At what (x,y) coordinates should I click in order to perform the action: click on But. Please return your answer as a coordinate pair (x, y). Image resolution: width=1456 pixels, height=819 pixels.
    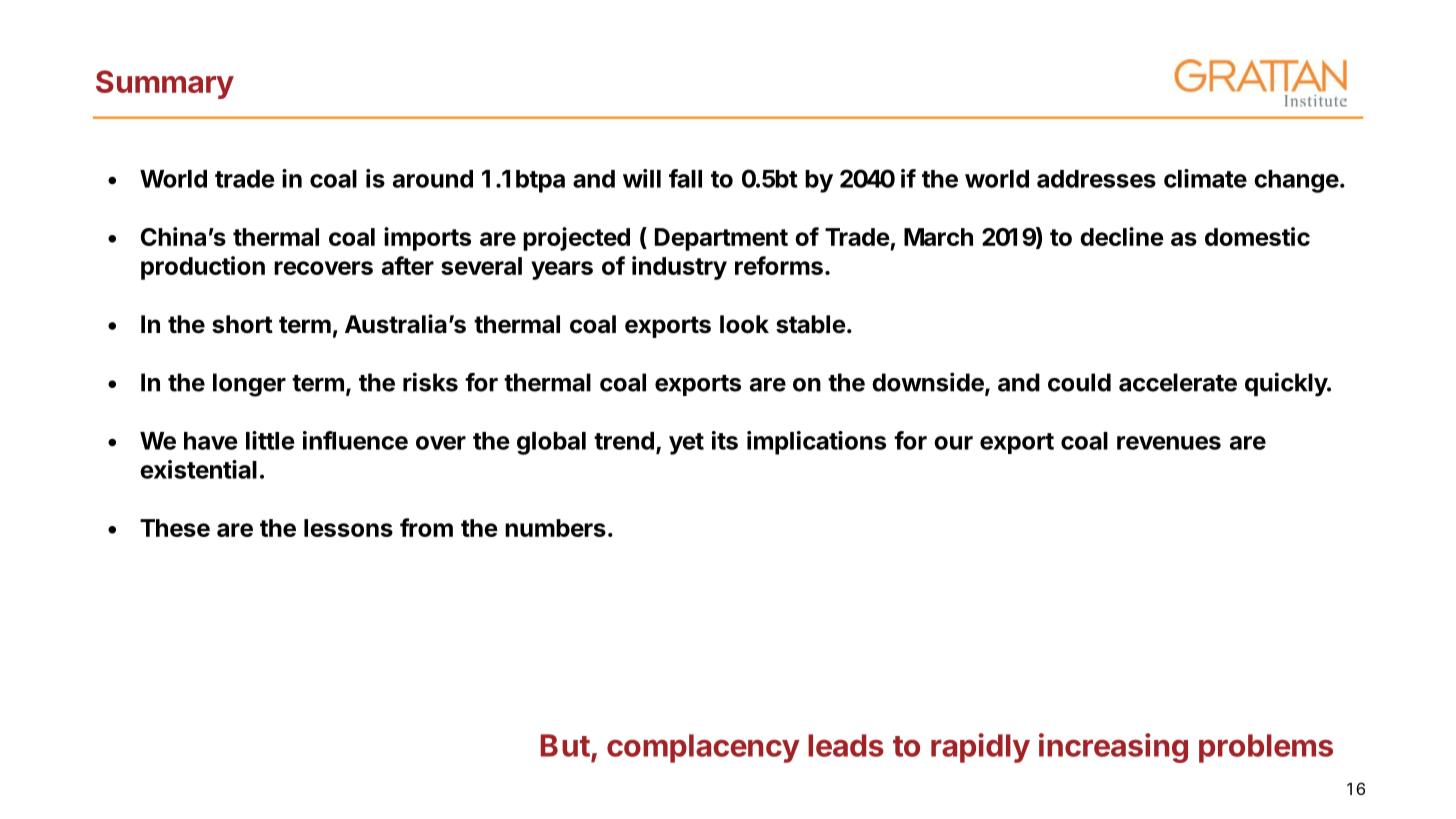
    Looking at the image, I should click on (565, 745).
